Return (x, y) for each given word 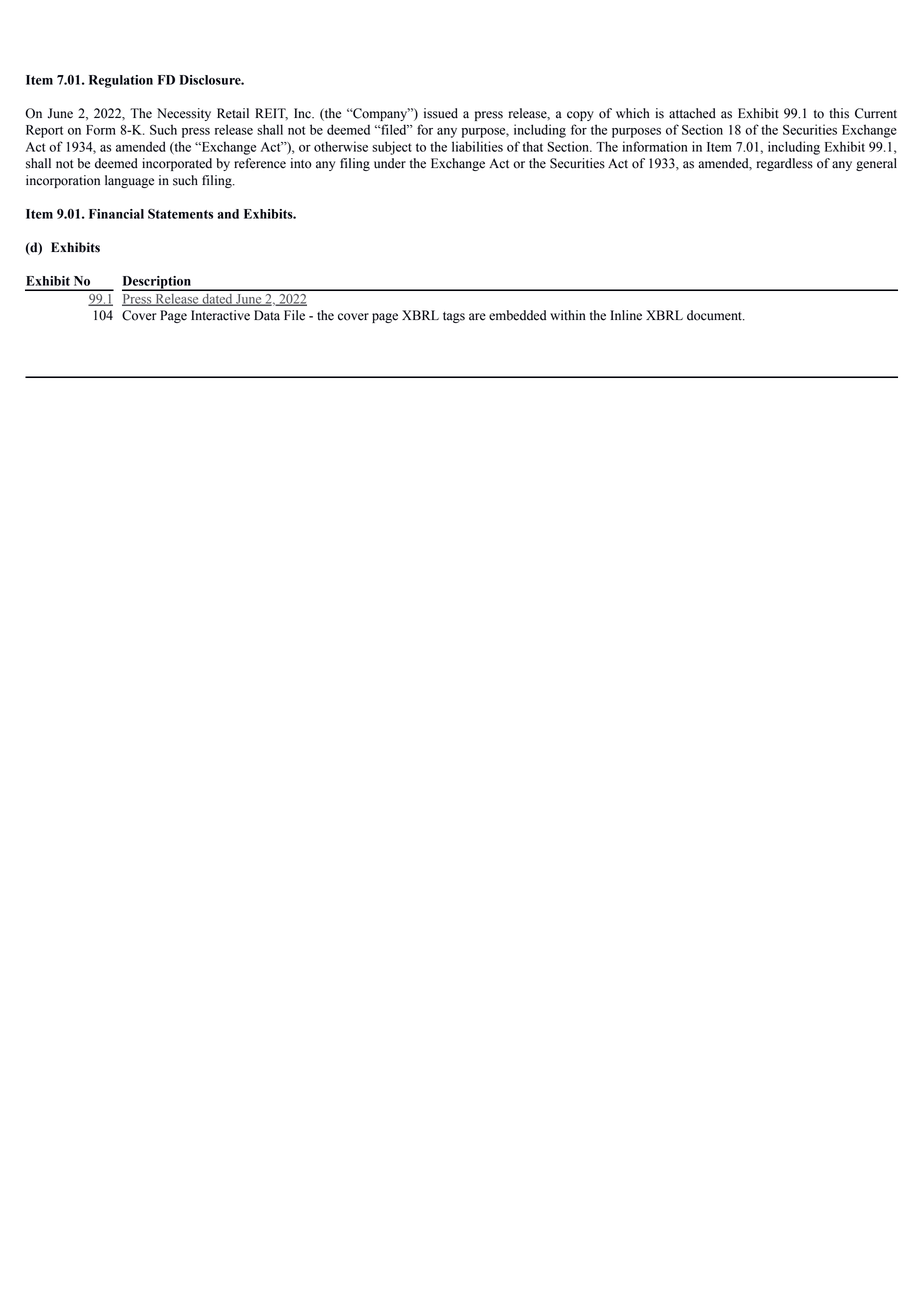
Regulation (121, 81)
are (477, 317)
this (839, 113)
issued (441, 113)
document (715, 315)
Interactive (220, 315)
